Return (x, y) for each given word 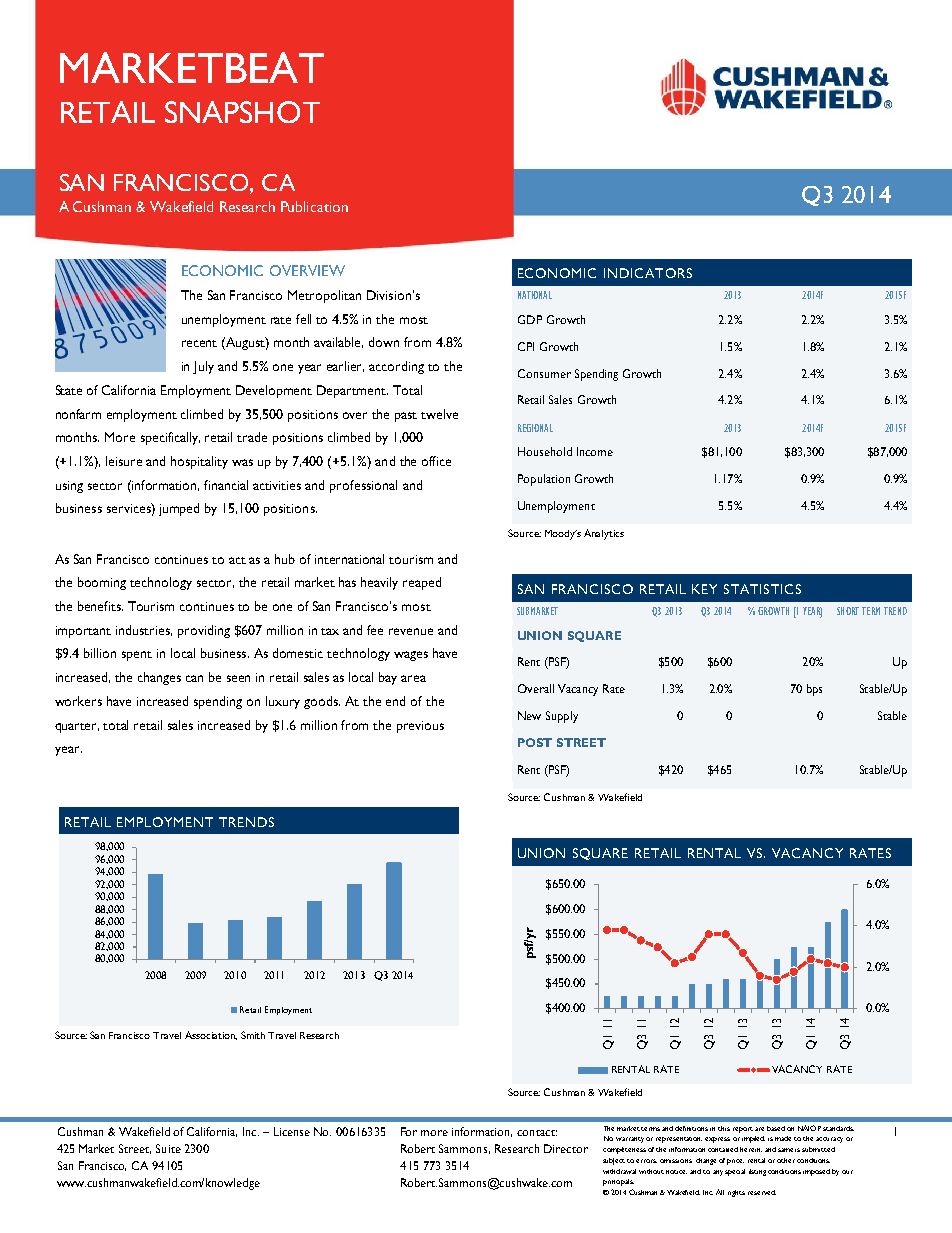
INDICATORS (648, 273)
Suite (168, 1148)
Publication (314, 206)
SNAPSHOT (242, 112)
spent (137, 656)
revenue (411, 631)
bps (814, 690)
